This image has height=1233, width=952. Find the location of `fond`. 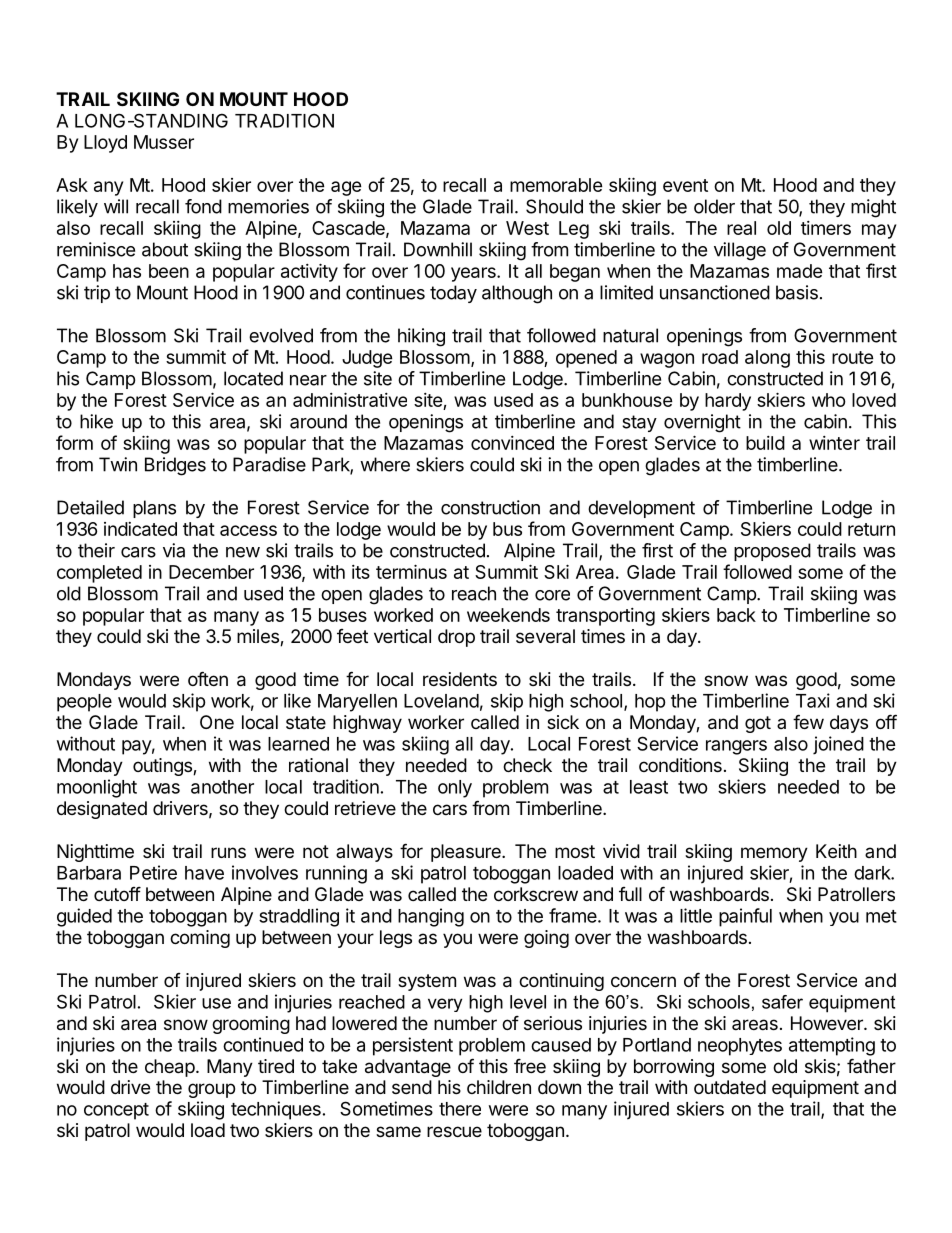

fond is located at coordinates (203, 206).
